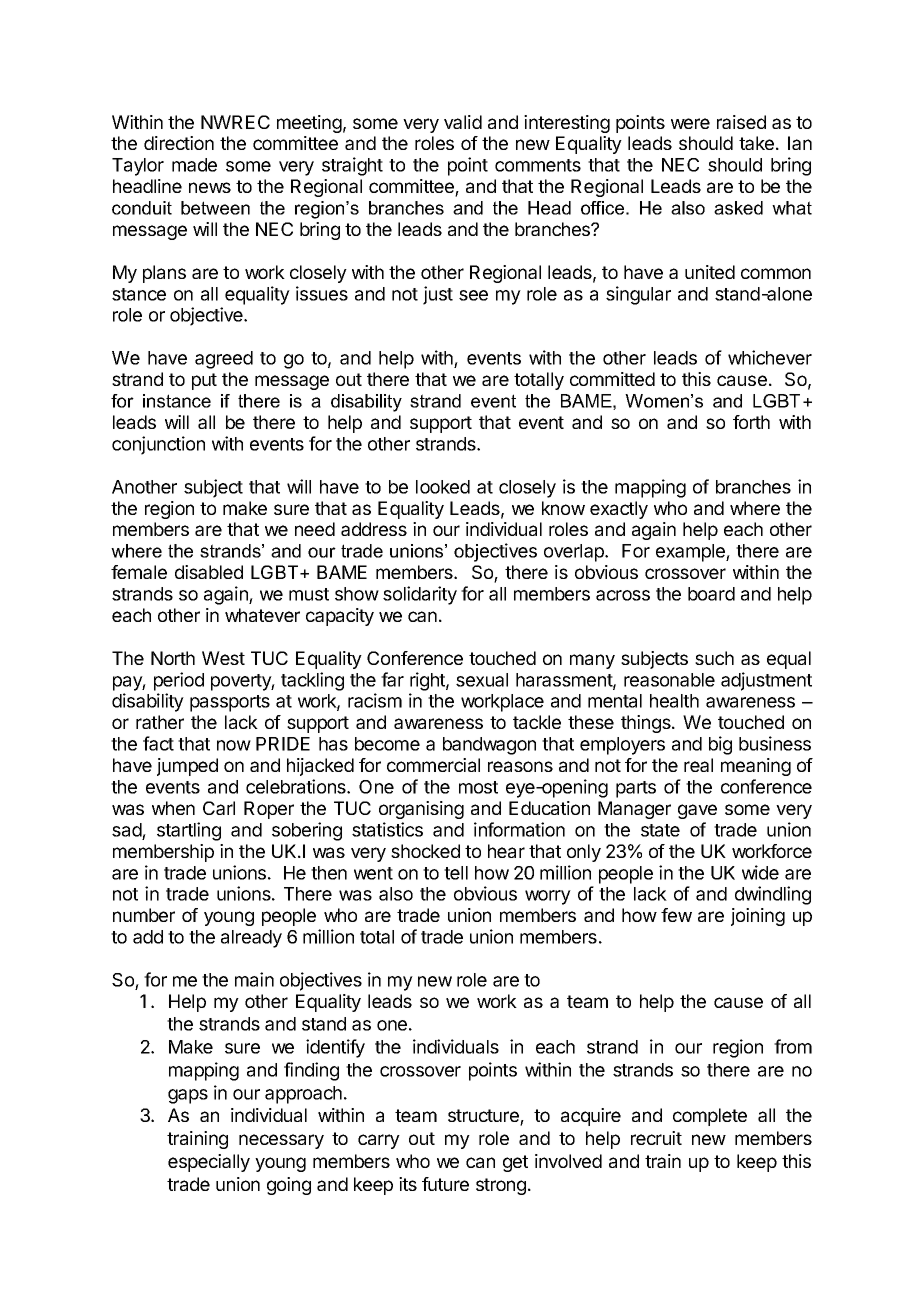 This document has height=1308, width=924. Describe the element at coordinates (194, 165) in the document. I see `made` at that location.
